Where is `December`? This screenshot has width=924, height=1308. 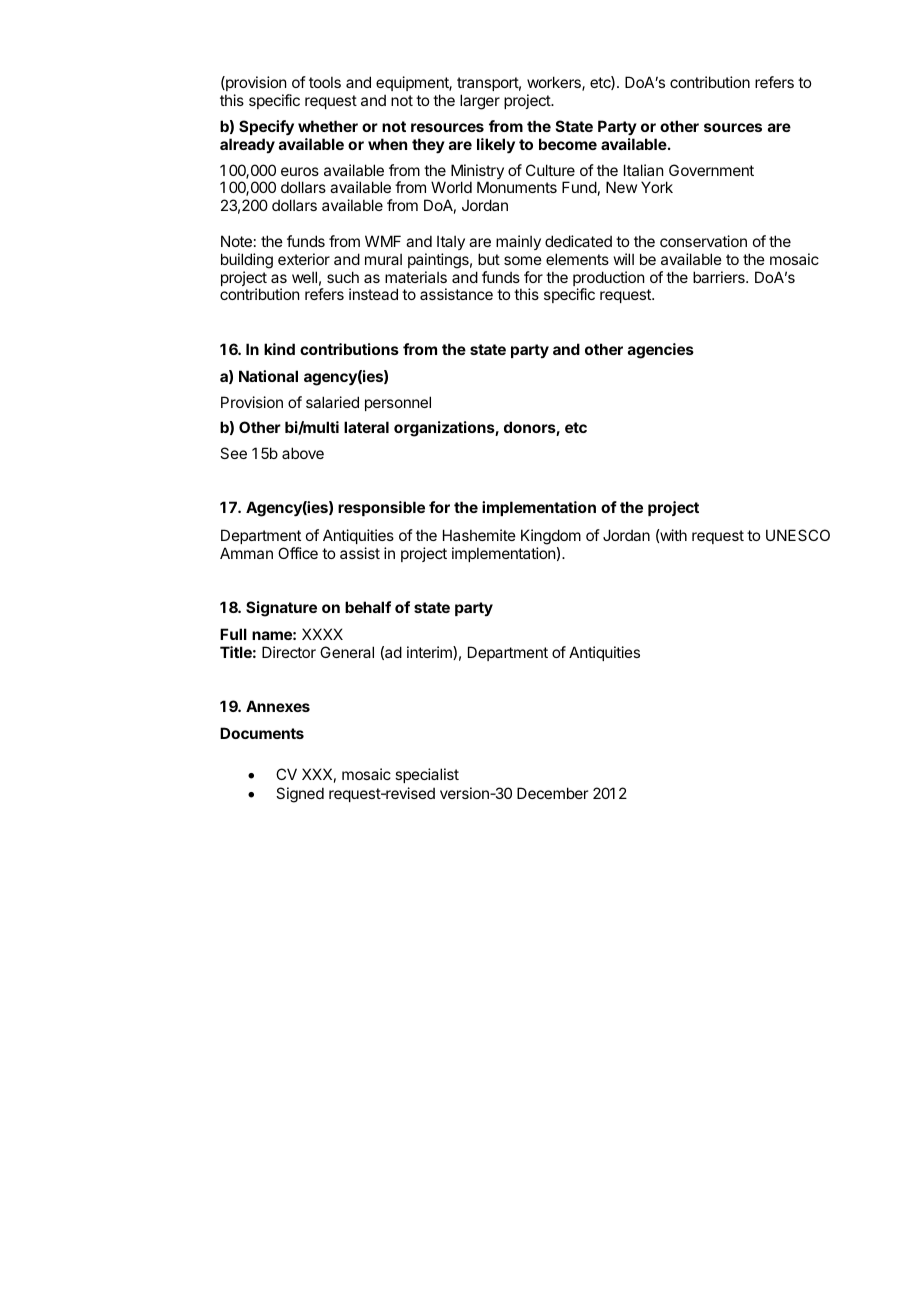 December is located at coordinates (552, 793).
